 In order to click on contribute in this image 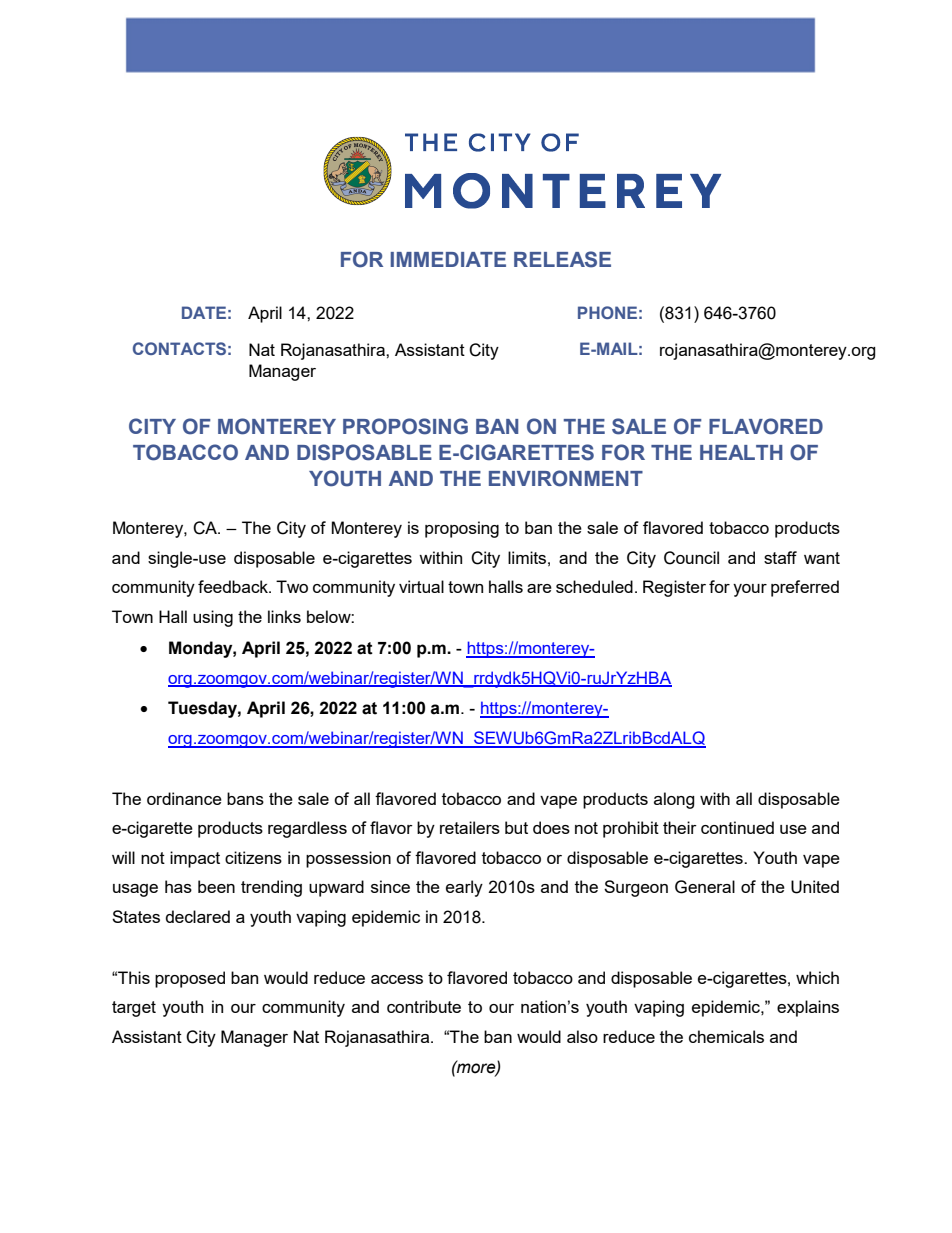, I will do `click(424, 1006)`.
